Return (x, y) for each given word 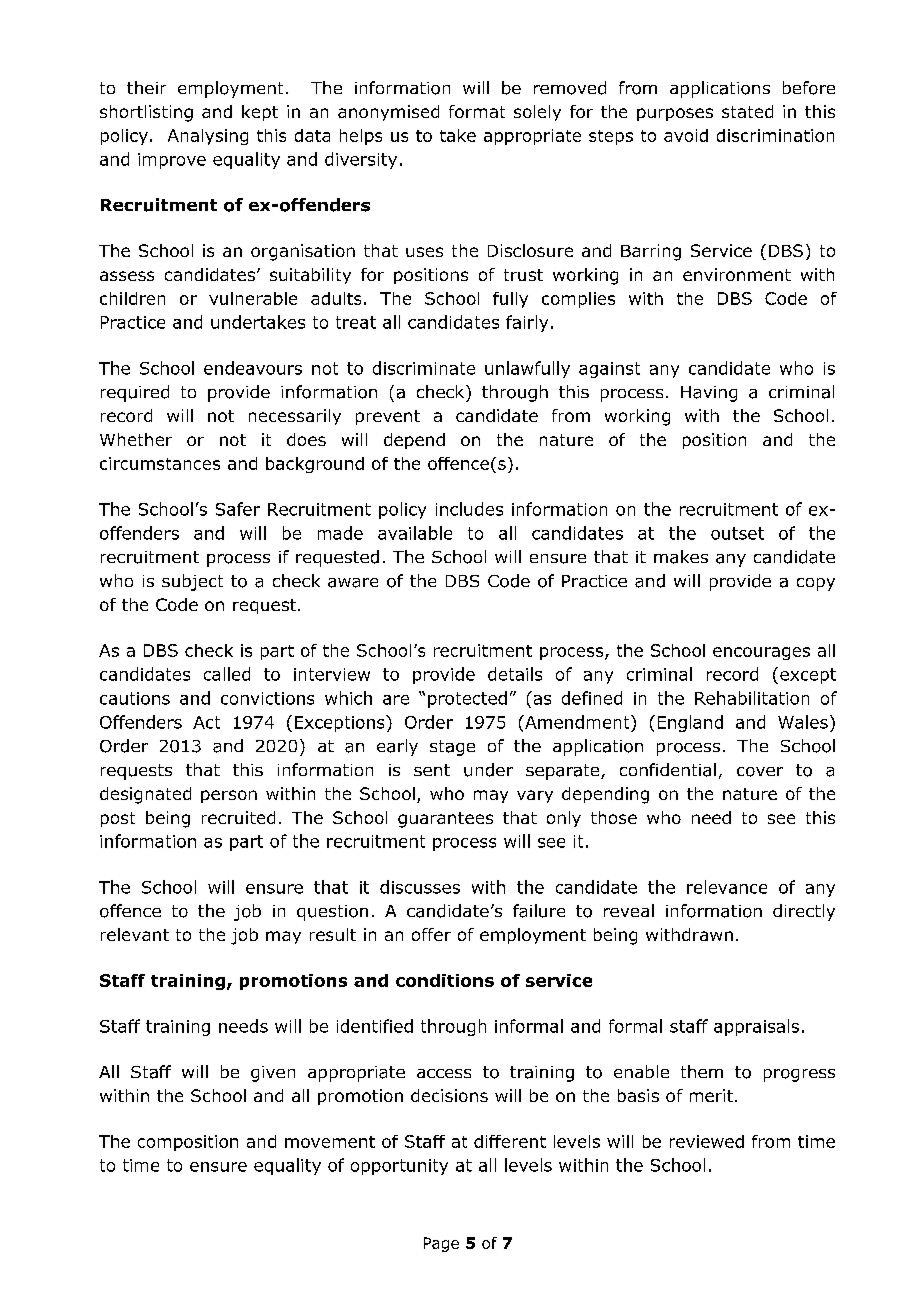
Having (709, 394)
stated (747, 111)
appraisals (756, 1027)
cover (760, 772)
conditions (445, 980)
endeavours (253, 368)
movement (330, 1142)
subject (192, 582)
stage (452, 748)
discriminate (424, 368)
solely (537, 113)
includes (469, 509)
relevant (135, 934)
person (229, 796)
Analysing (208, 137)
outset (737, 533)
